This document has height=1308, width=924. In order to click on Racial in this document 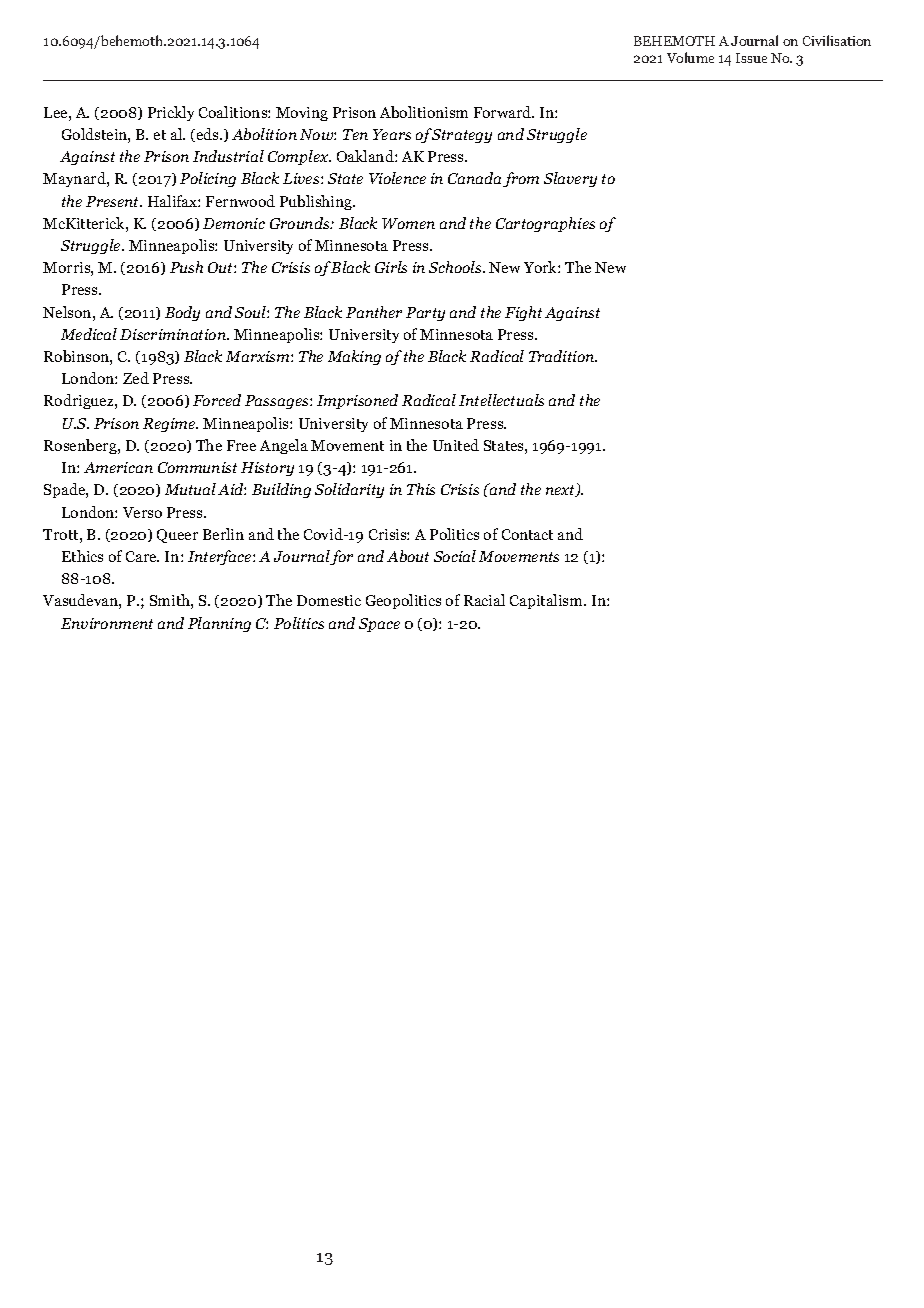, I will do `click(484, 600)`.
